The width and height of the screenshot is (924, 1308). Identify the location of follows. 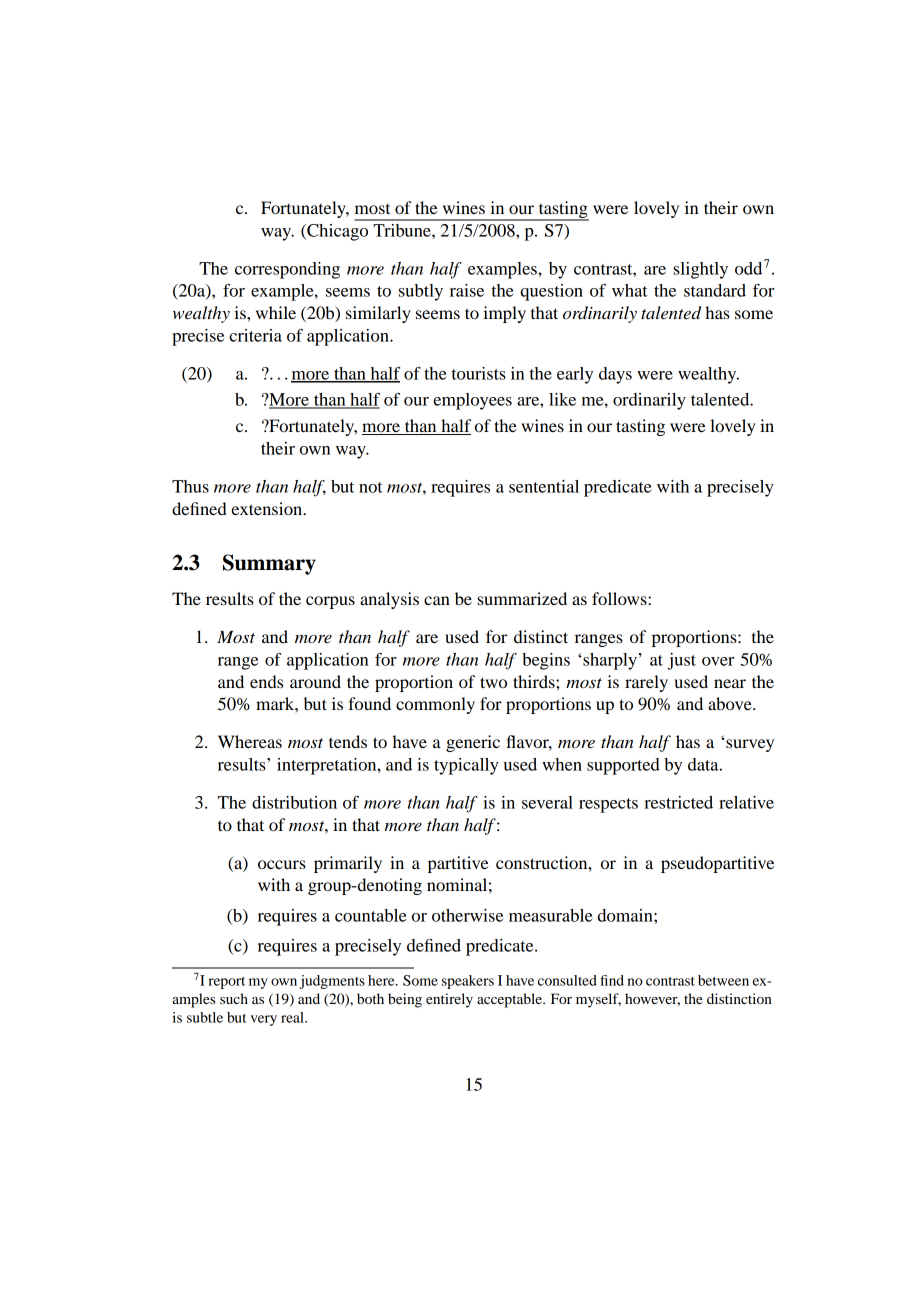
(620, 598).
